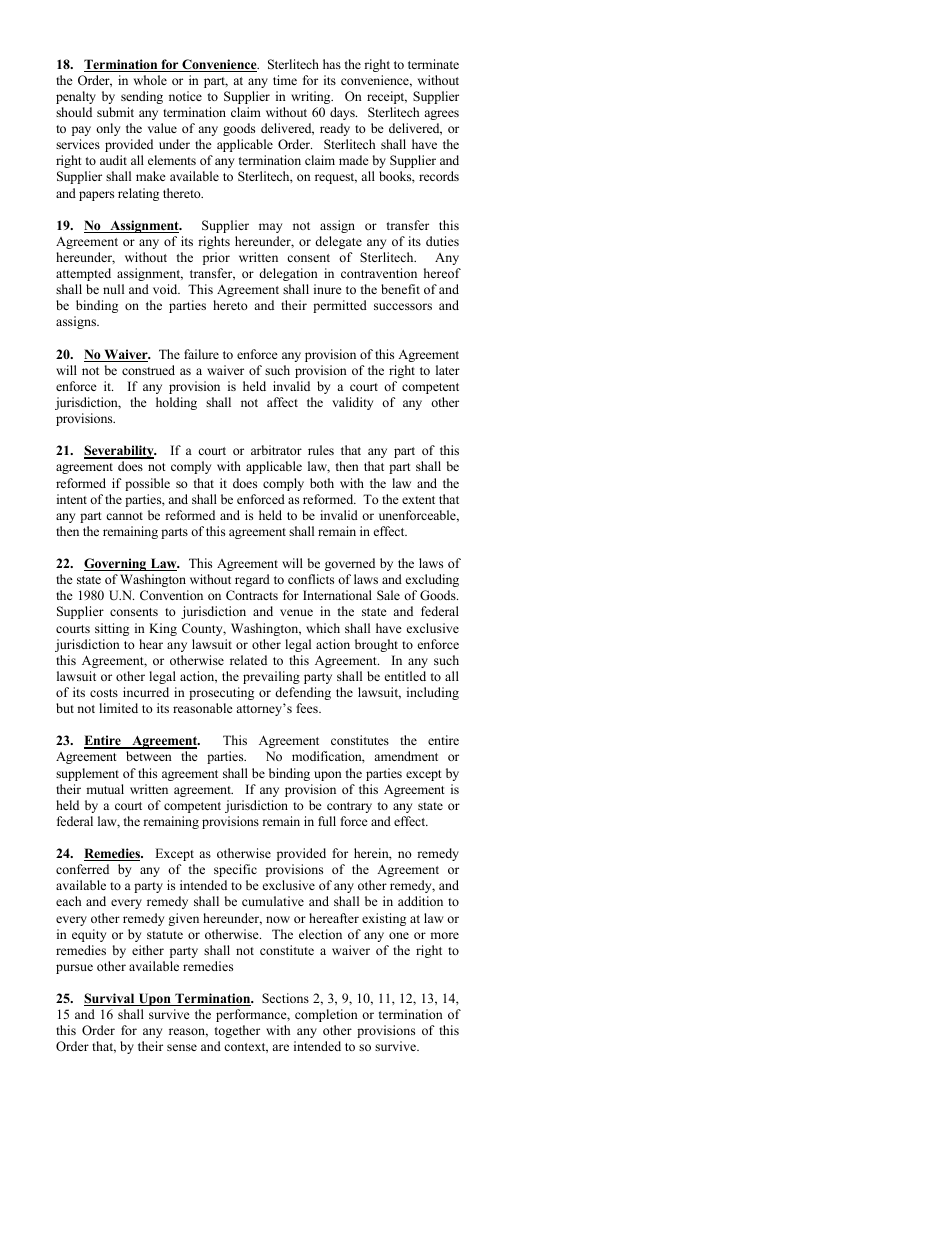 Image resolution: width=952 pixels, height=1233 pixels. What do you see at coordinates (235, 870) in the document?
I see `specific` at bounding box center [235, 870].
